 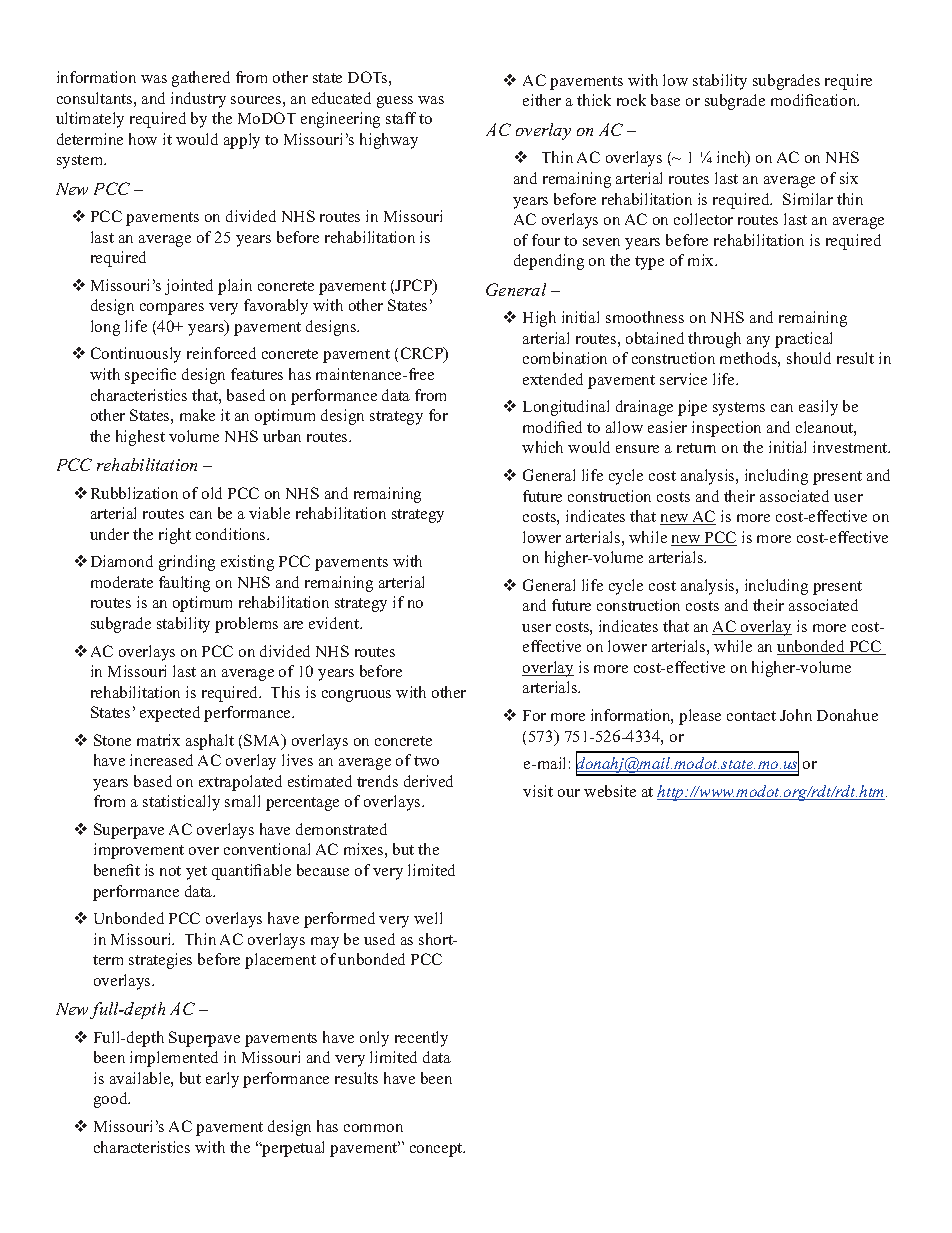 I want to click on staff, so click(x=401, y=118).
